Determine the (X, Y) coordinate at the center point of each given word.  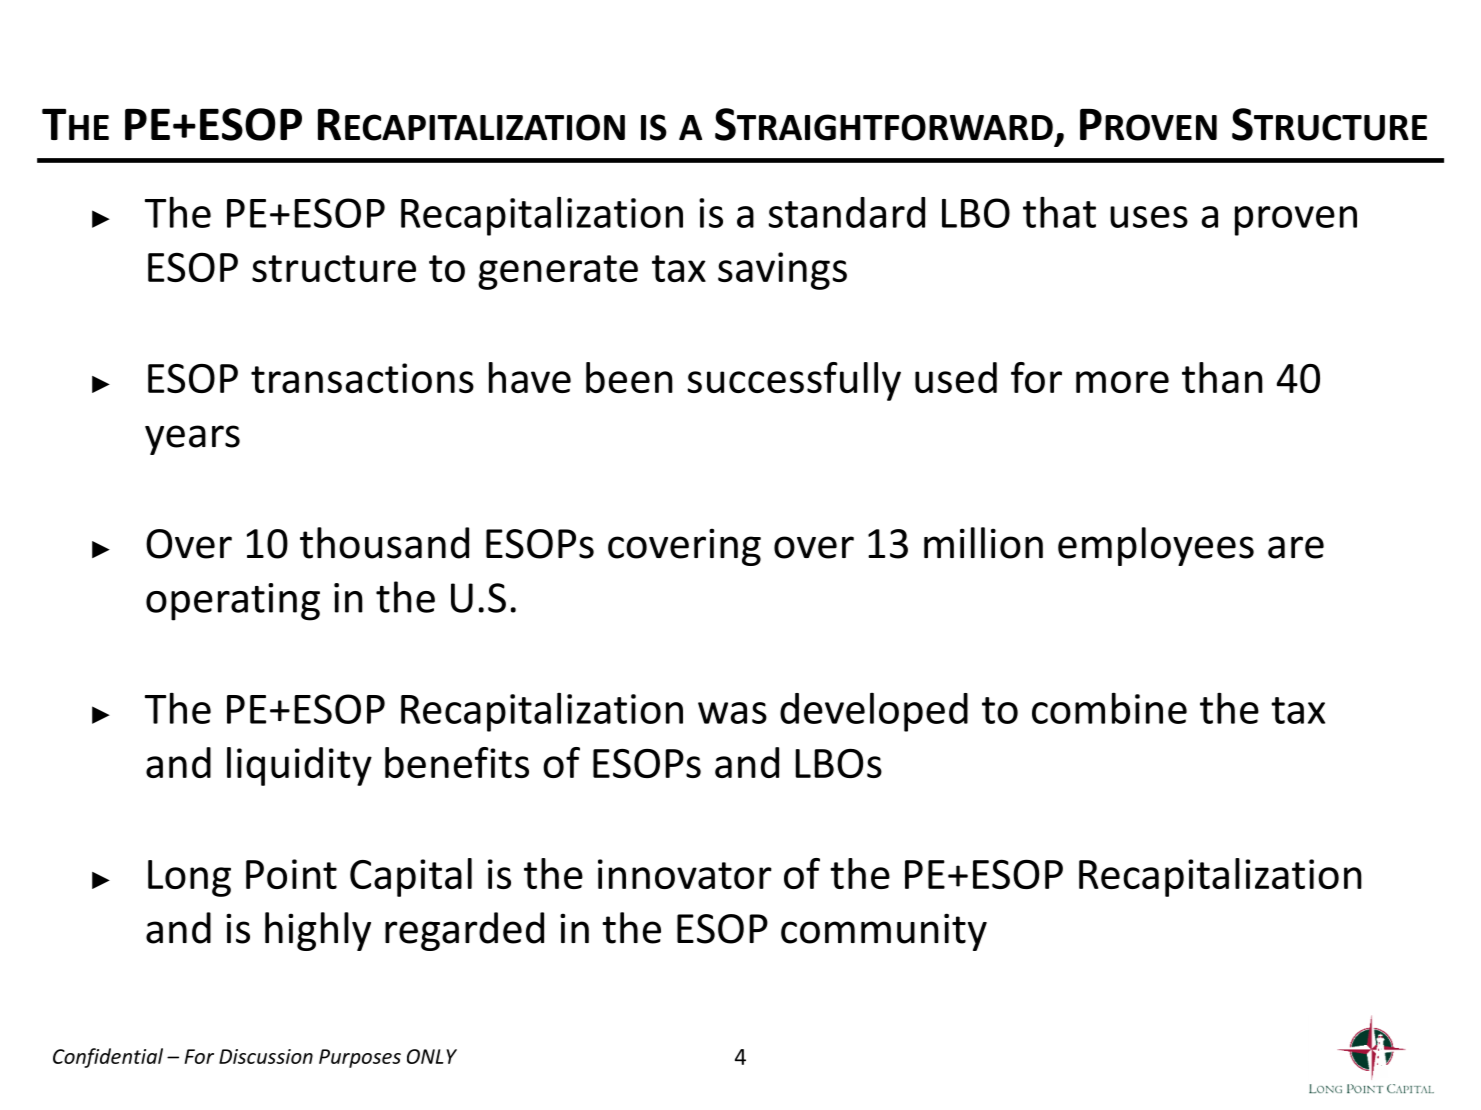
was (732, 713)
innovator (685, 874)
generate (558, 272)
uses (1149, 217)
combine (1109, 708)
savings (782, 271)
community (884, 932)
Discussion (266, 1056)
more (1122, 382)
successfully (794, 381)
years (192, 440)
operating (233, 602)
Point (291, 874)
